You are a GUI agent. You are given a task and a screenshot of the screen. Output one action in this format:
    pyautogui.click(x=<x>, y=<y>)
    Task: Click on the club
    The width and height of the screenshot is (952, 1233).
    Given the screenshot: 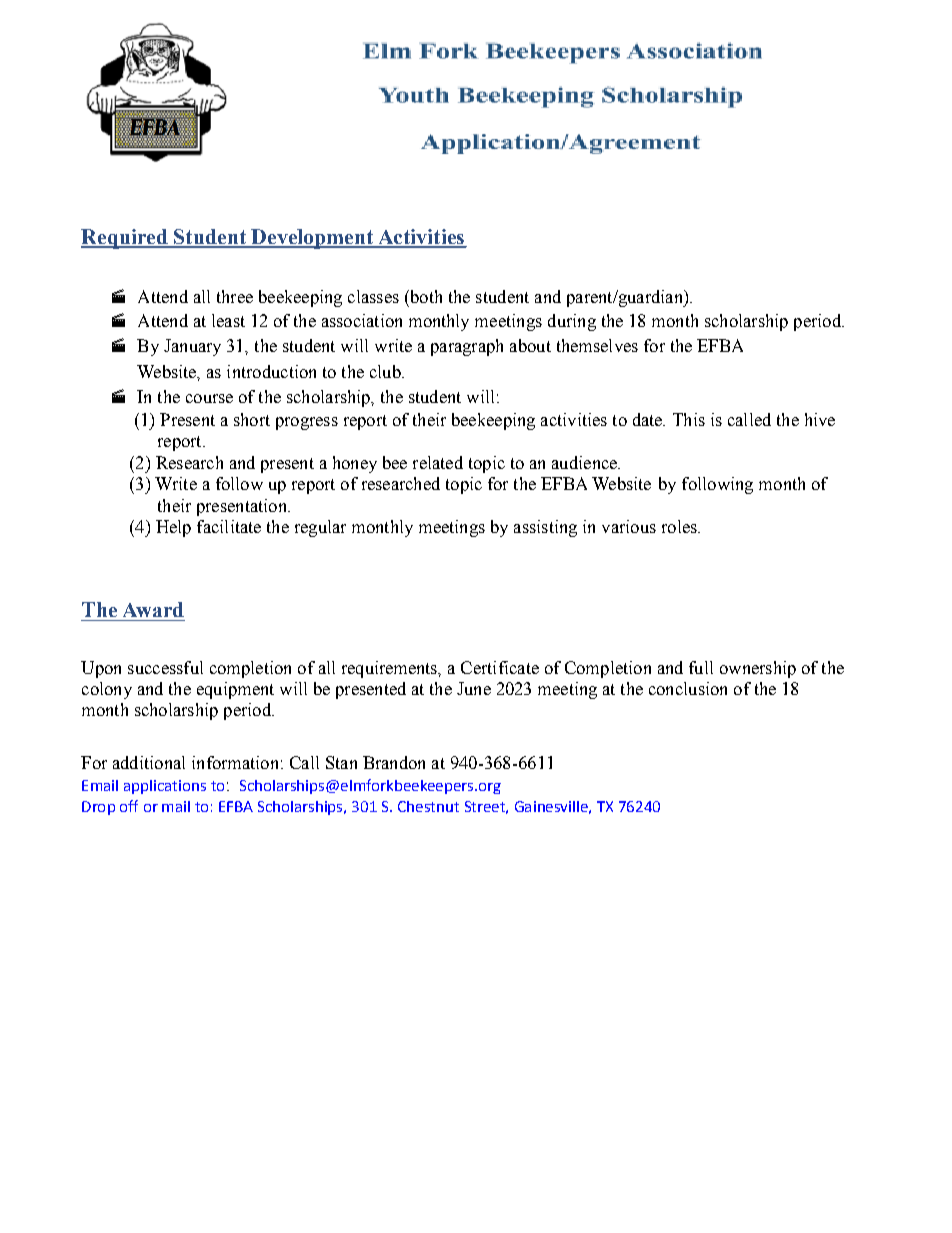 What is the action you would take?
    pyautogui.click(x=386, y=371)
